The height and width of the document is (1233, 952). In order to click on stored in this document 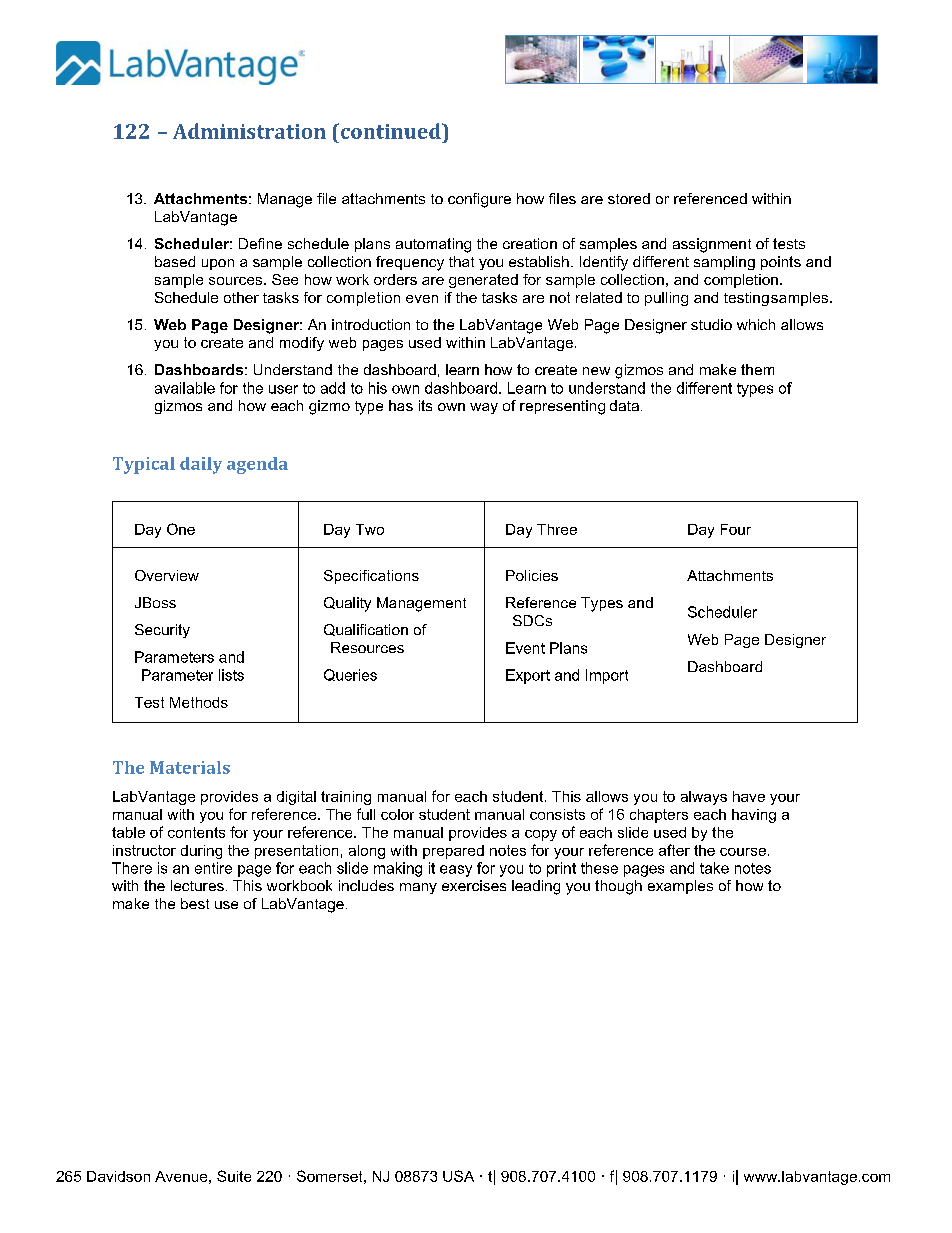, I will do `click(629, 198)`.
